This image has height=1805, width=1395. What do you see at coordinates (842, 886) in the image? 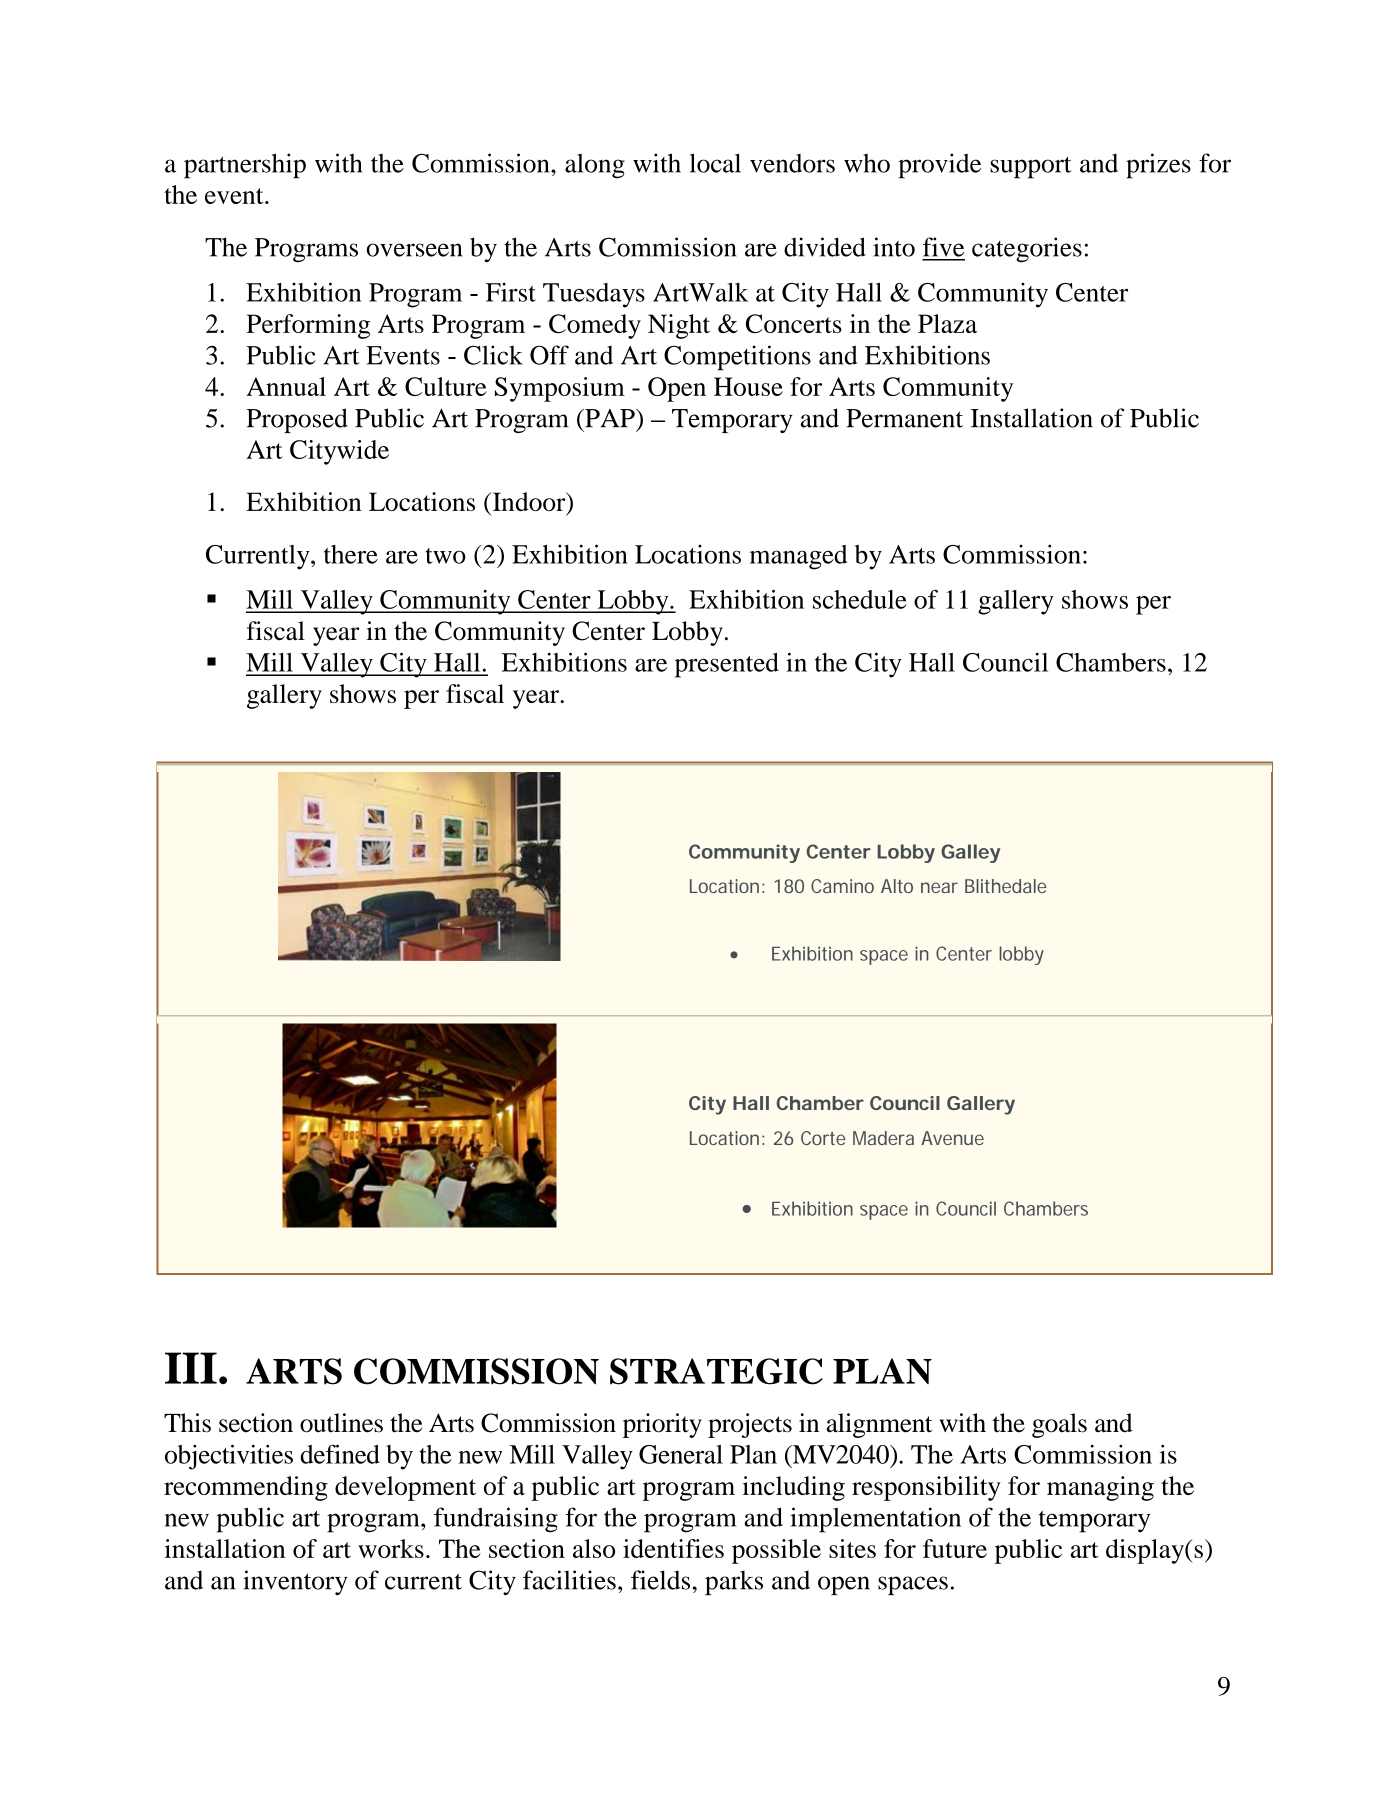
I see `Camino` at bounding box center [842, 886].
